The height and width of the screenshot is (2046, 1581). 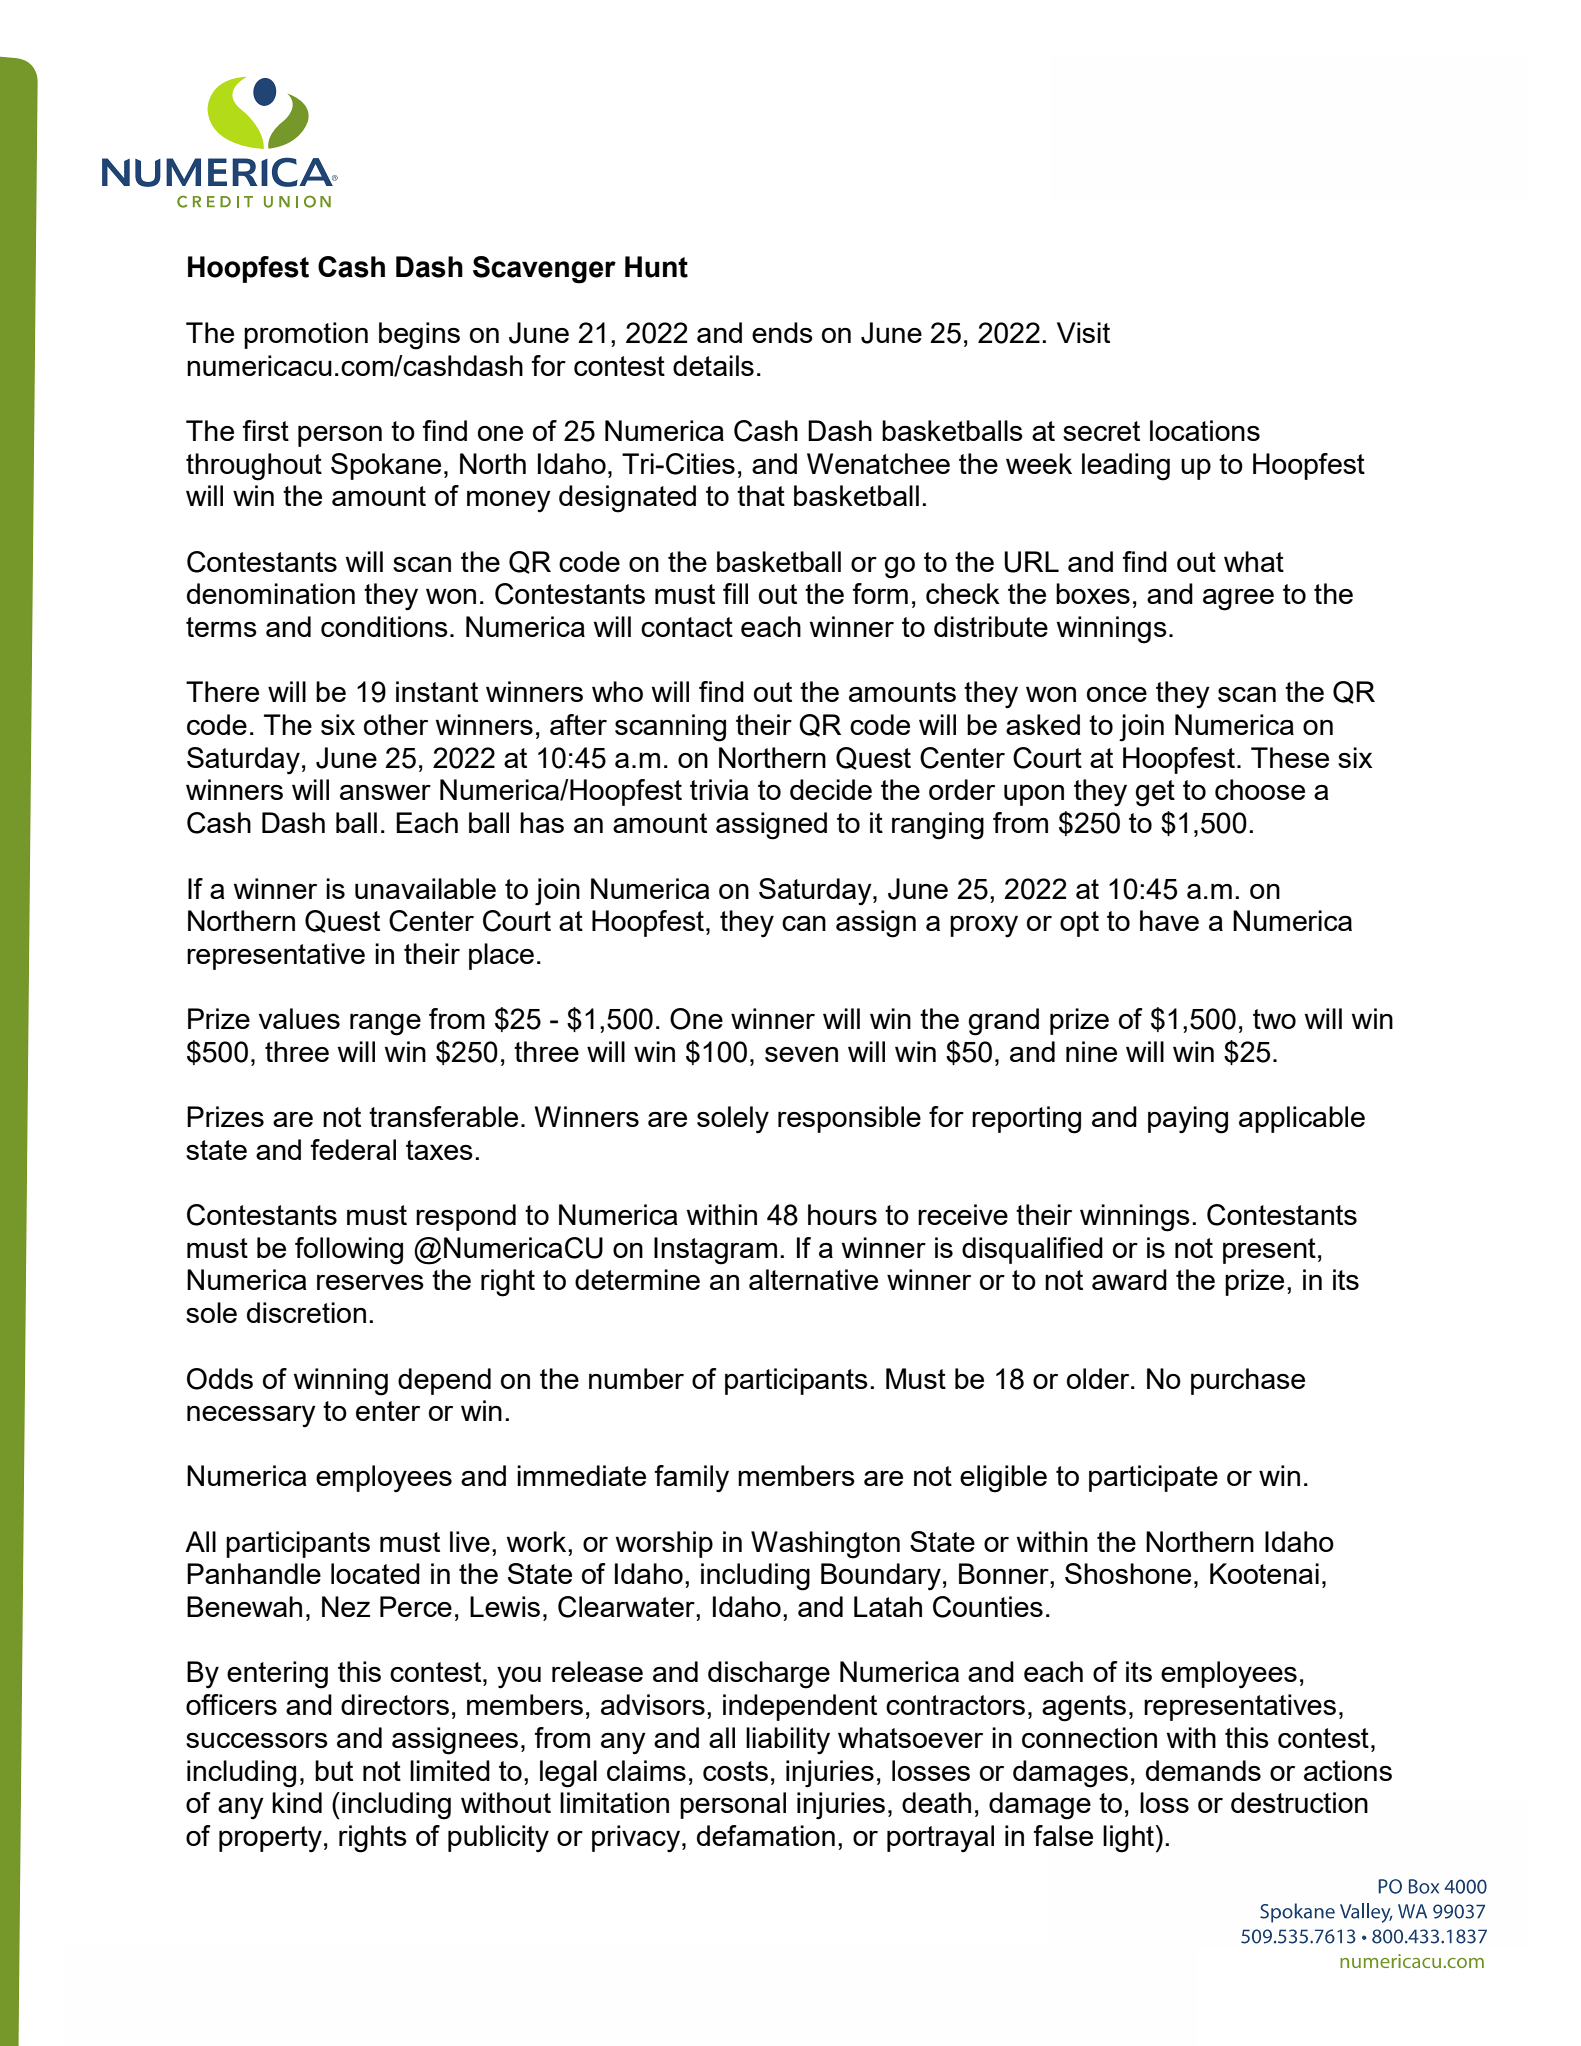 I want to click on ends, so click(x=782, y=332).
